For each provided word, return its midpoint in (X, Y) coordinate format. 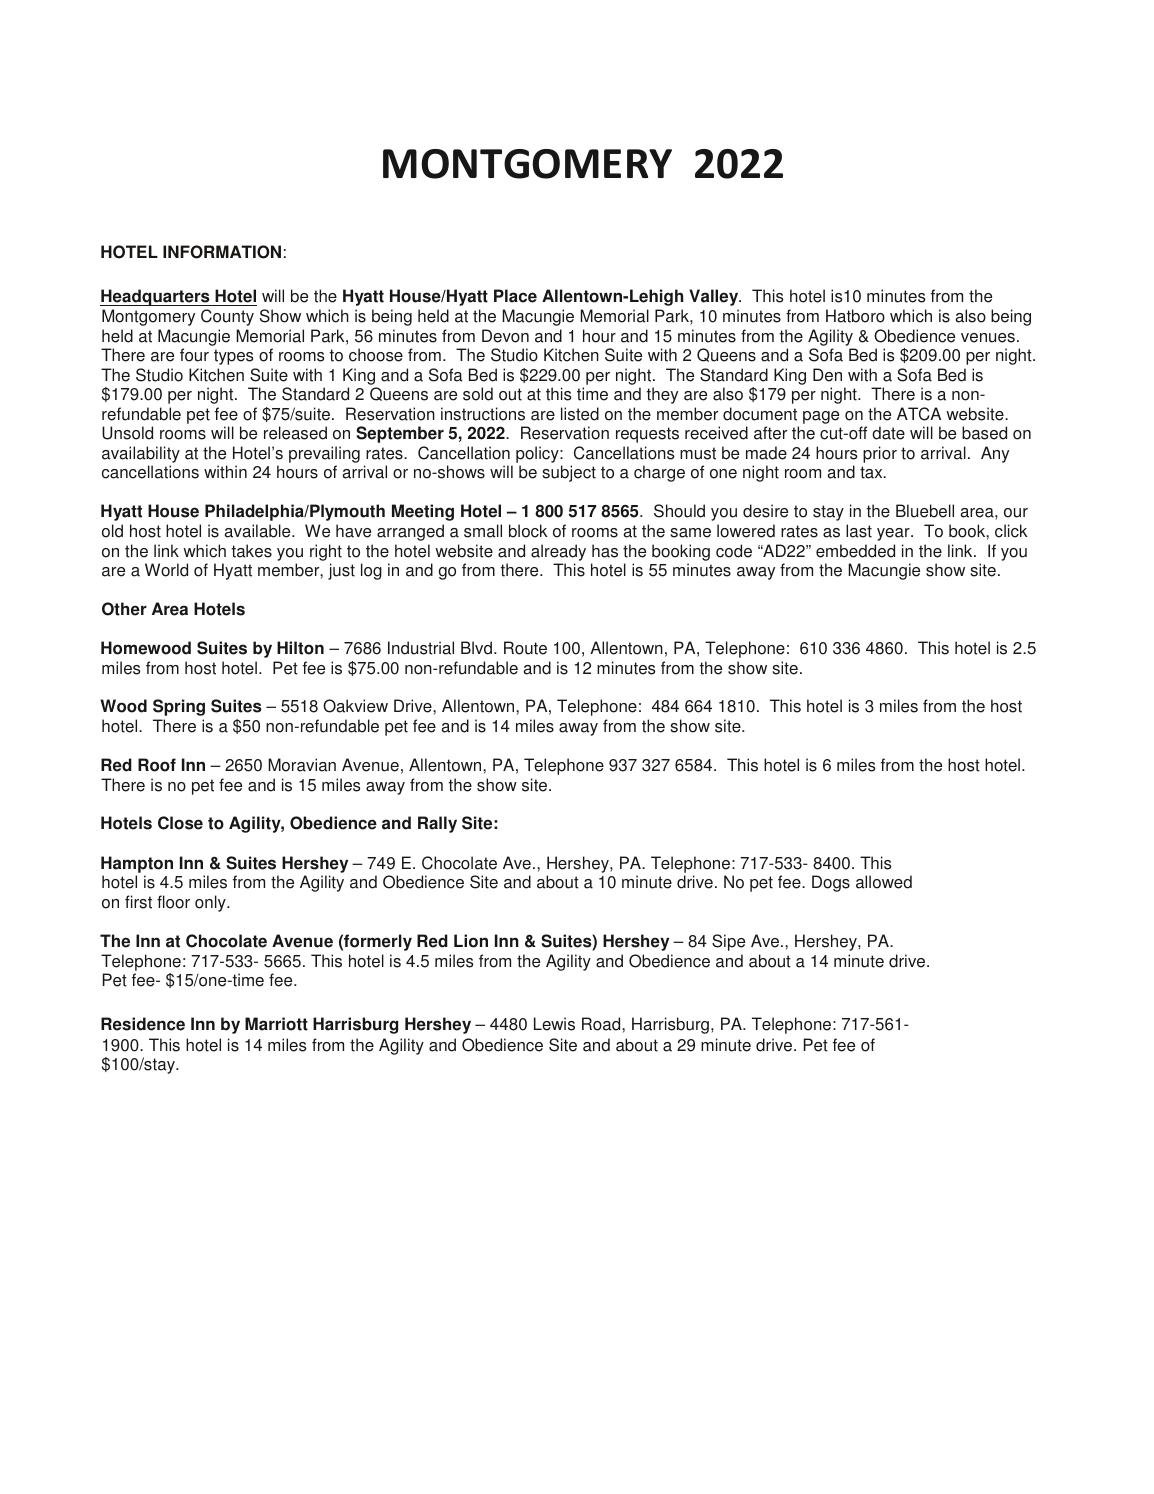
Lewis (554, 1024)
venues (988, 338)
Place (515, 296)
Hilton (300, 648)
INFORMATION (222, 252)
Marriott (276, 1024)
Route (525, 648)
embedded (855, 551)
